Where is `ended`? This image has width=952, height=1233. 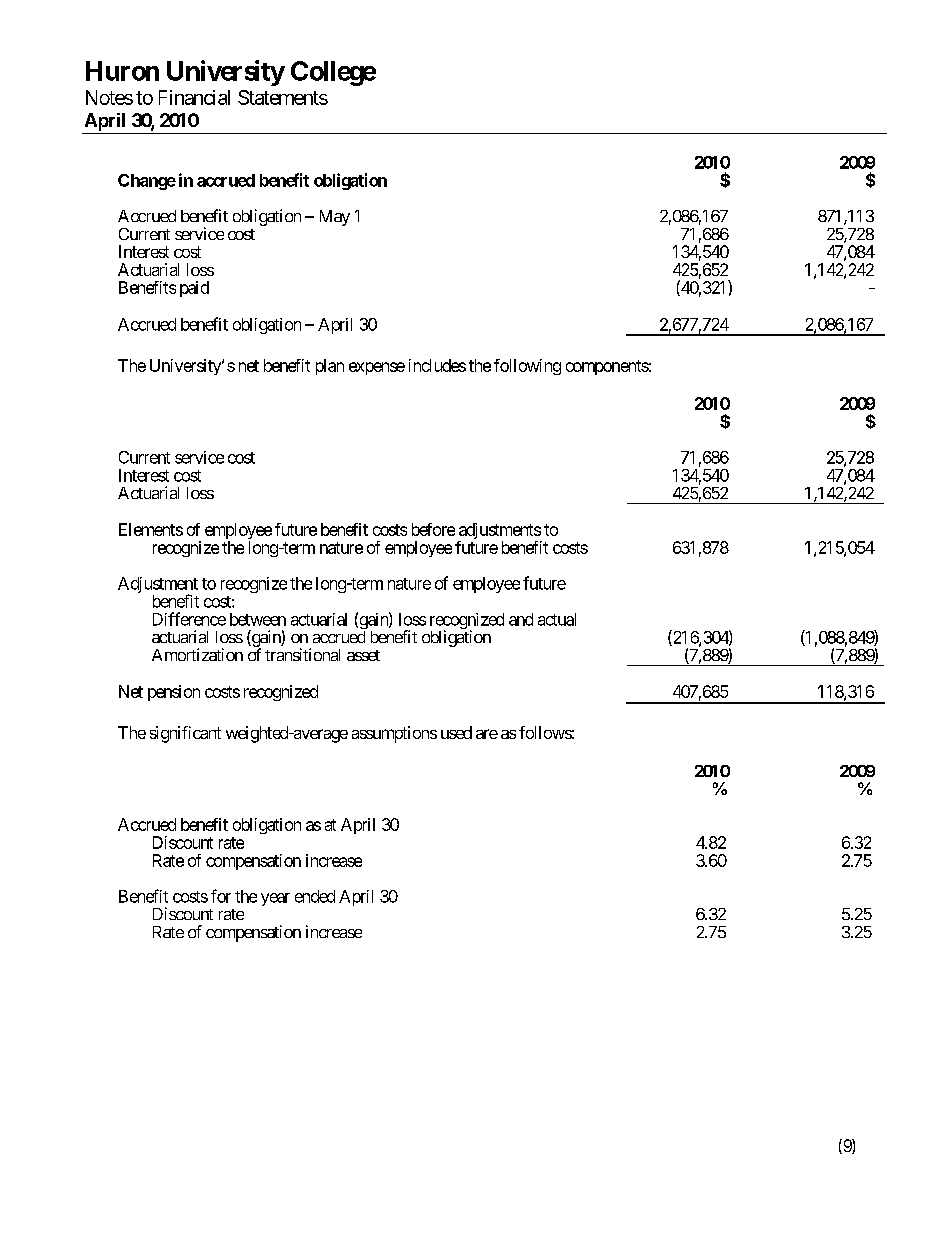
ended is located at coordinates (315, 896).
